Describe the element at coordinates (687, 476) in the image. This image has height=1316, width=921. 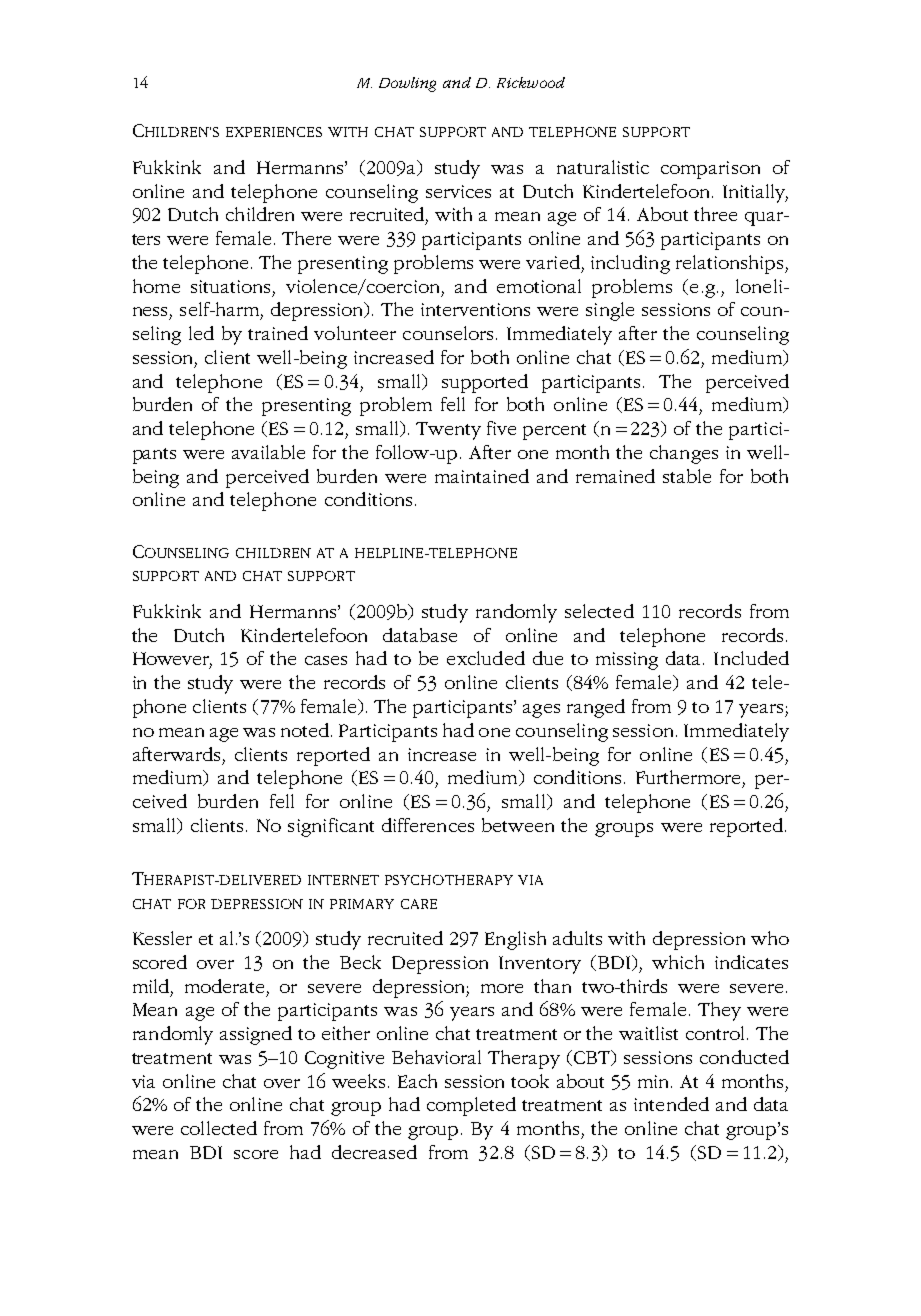
I see `stable` at that location.
